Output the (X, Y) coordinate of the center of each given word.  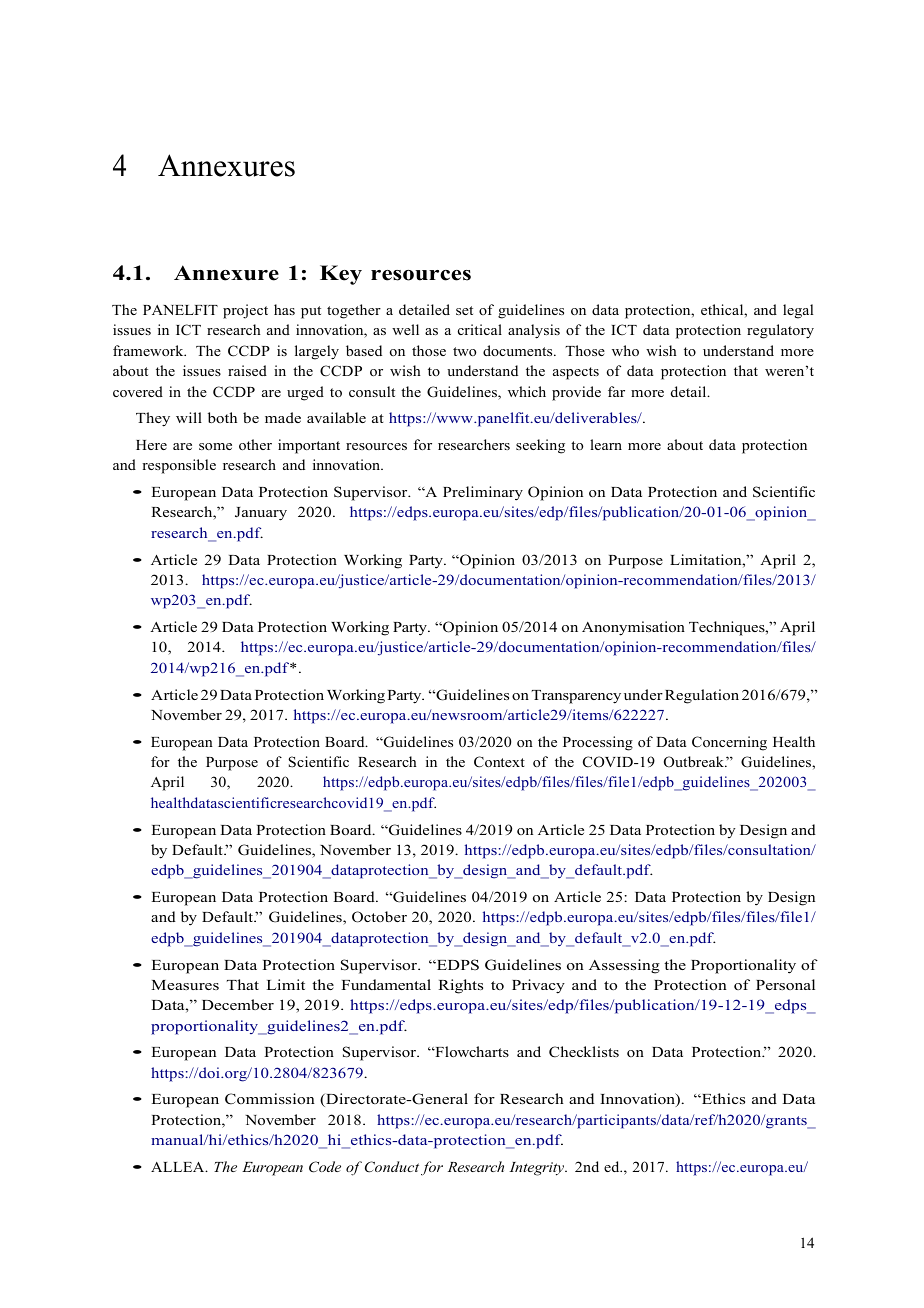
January (261, 514)
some (215, 446)
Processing (598, 743)
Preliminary (483, 493)
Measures (185, 985)
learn (606, 444)
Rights (460, 986)
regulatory (780, 331)
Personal (785, 984)
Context (499, 762)
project (245, 311)
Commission (270, 1099)
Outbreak (695, 762)
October (379, 917)
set (464, 310)
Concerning (729, 743)
